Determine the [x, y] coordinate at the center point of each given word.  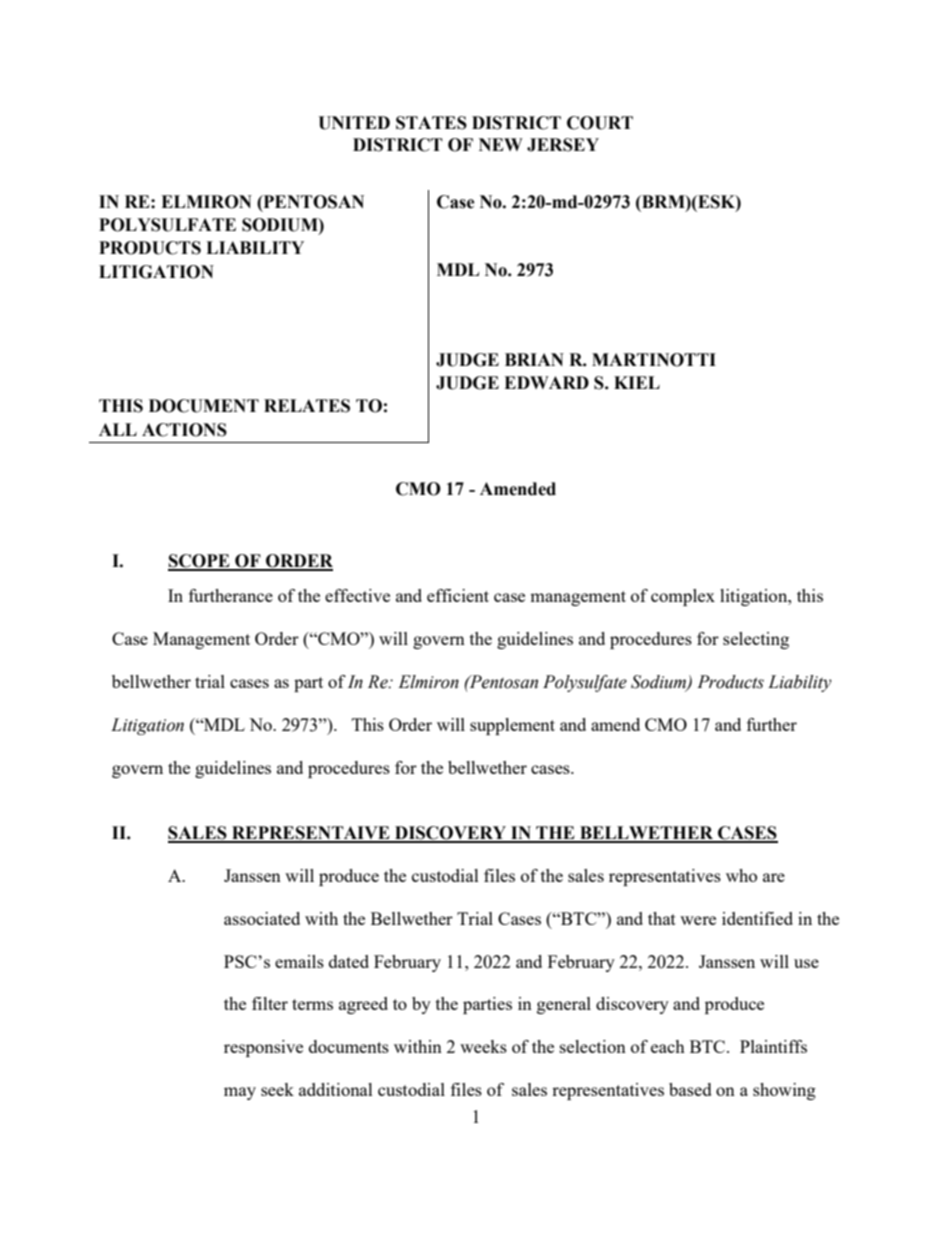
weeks [483, 1046]
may [240, 1093]
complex [683, 597]
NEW [501, 144]
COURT [600, 123]
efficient [458, 595]
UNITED [354, 123]
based [690, 1089]
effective [357, 595]
